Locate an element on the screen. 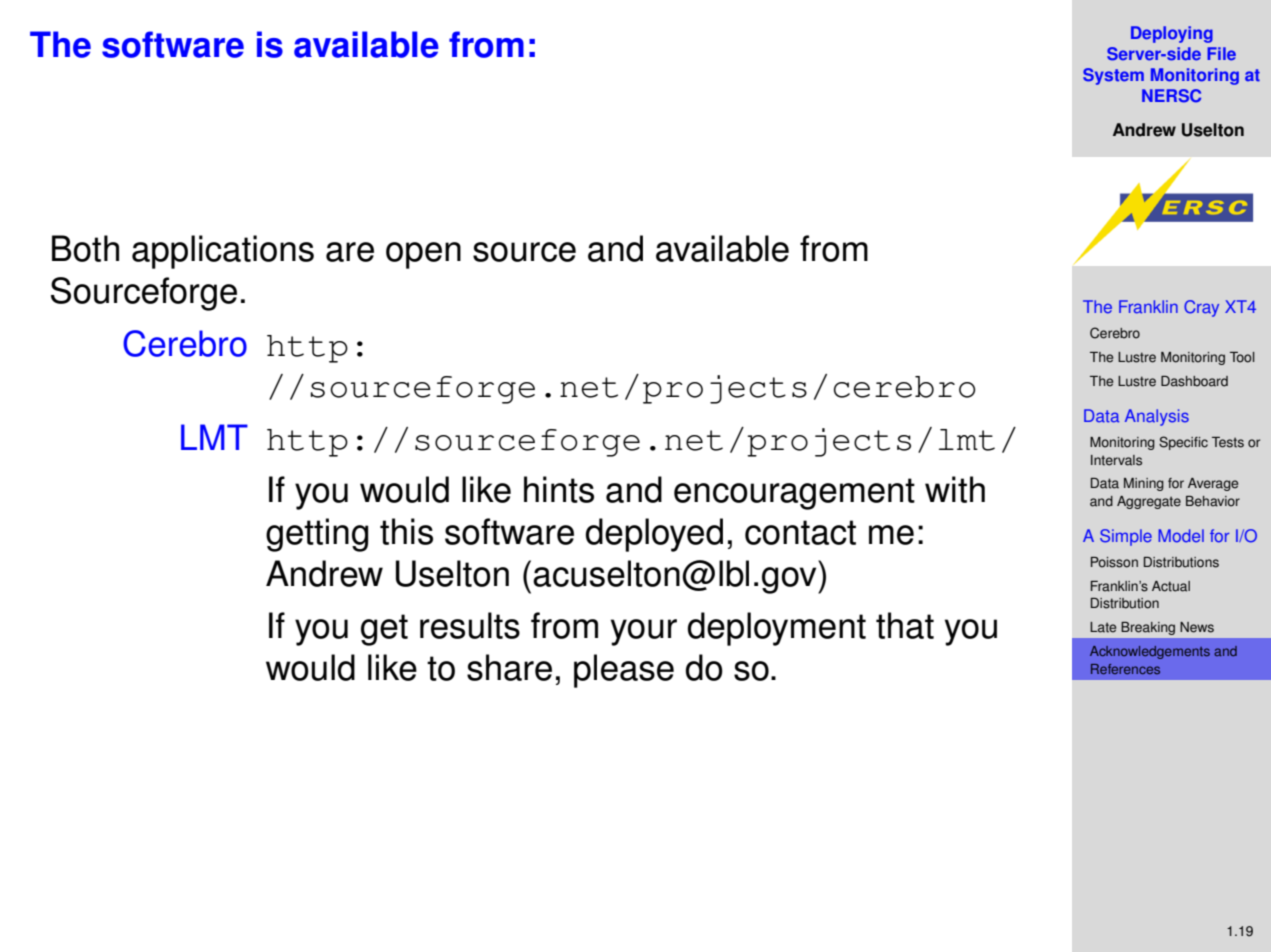 This screenshot has width=1271, height=952. System is located at coordinates (1113, 76).
